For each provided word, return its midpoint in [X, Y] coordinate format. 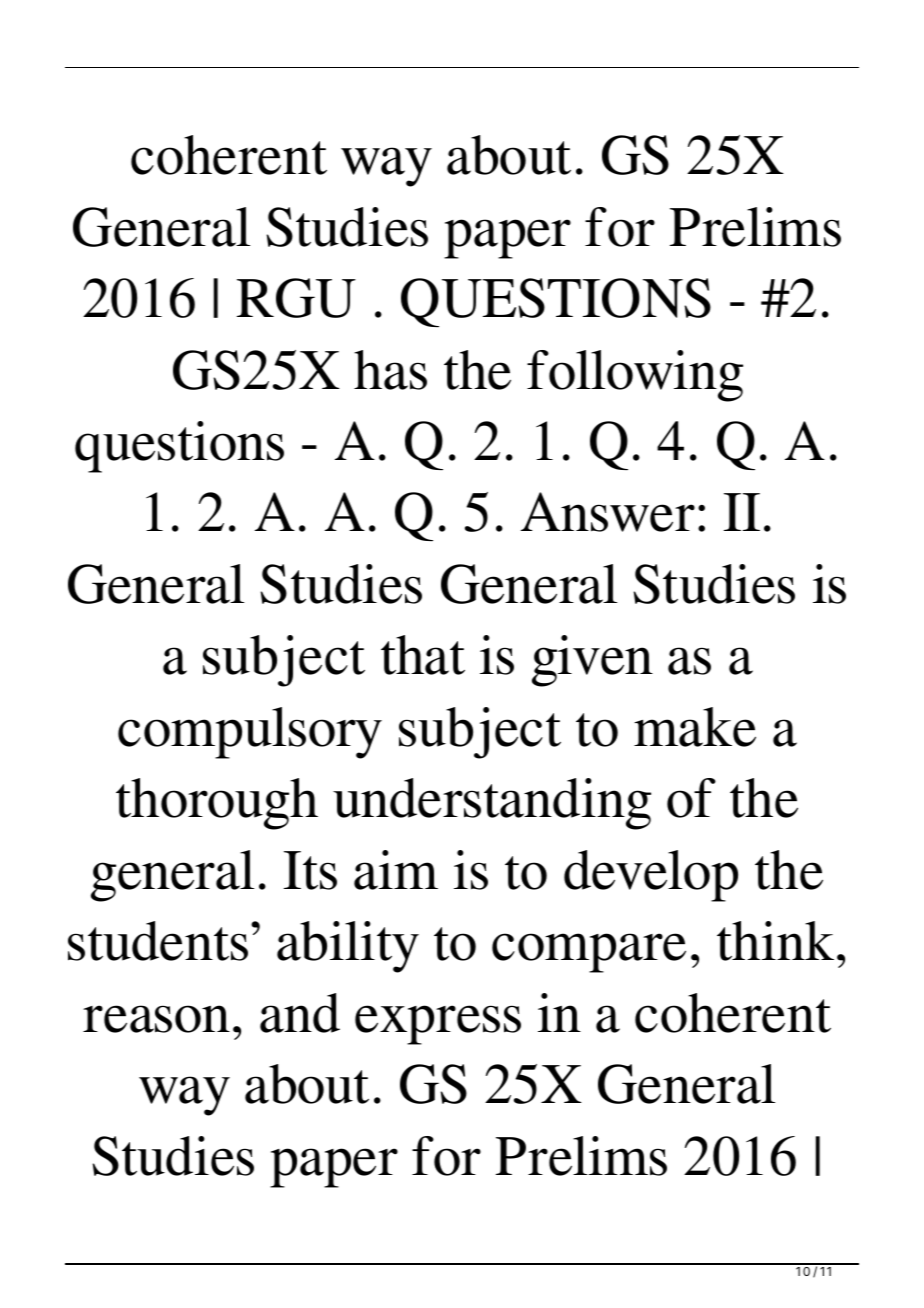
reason [156, 1019]
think [775, 941]
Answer [608, 512]
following [635, 376]
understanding [492, 804]
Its [310, 870]
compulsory [250, 733]
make [695, 727]
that [423, 655]
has [390, 370]
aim [396, 870]
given [592, 661]
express [438, 1025]
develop [651, 876]
